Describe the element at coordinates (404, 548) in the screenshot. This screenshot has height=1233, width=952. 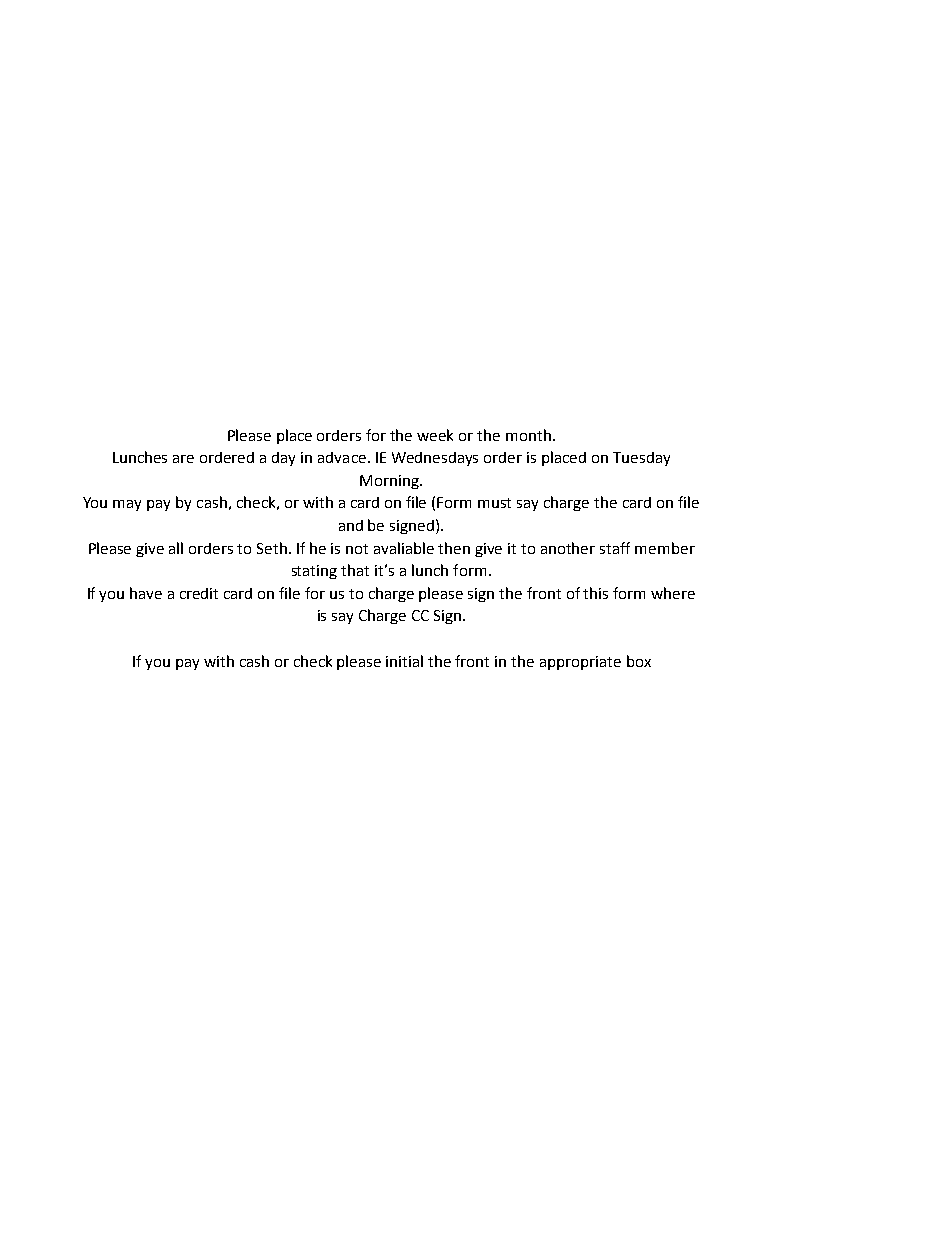
I see `avaliable` at that location.
